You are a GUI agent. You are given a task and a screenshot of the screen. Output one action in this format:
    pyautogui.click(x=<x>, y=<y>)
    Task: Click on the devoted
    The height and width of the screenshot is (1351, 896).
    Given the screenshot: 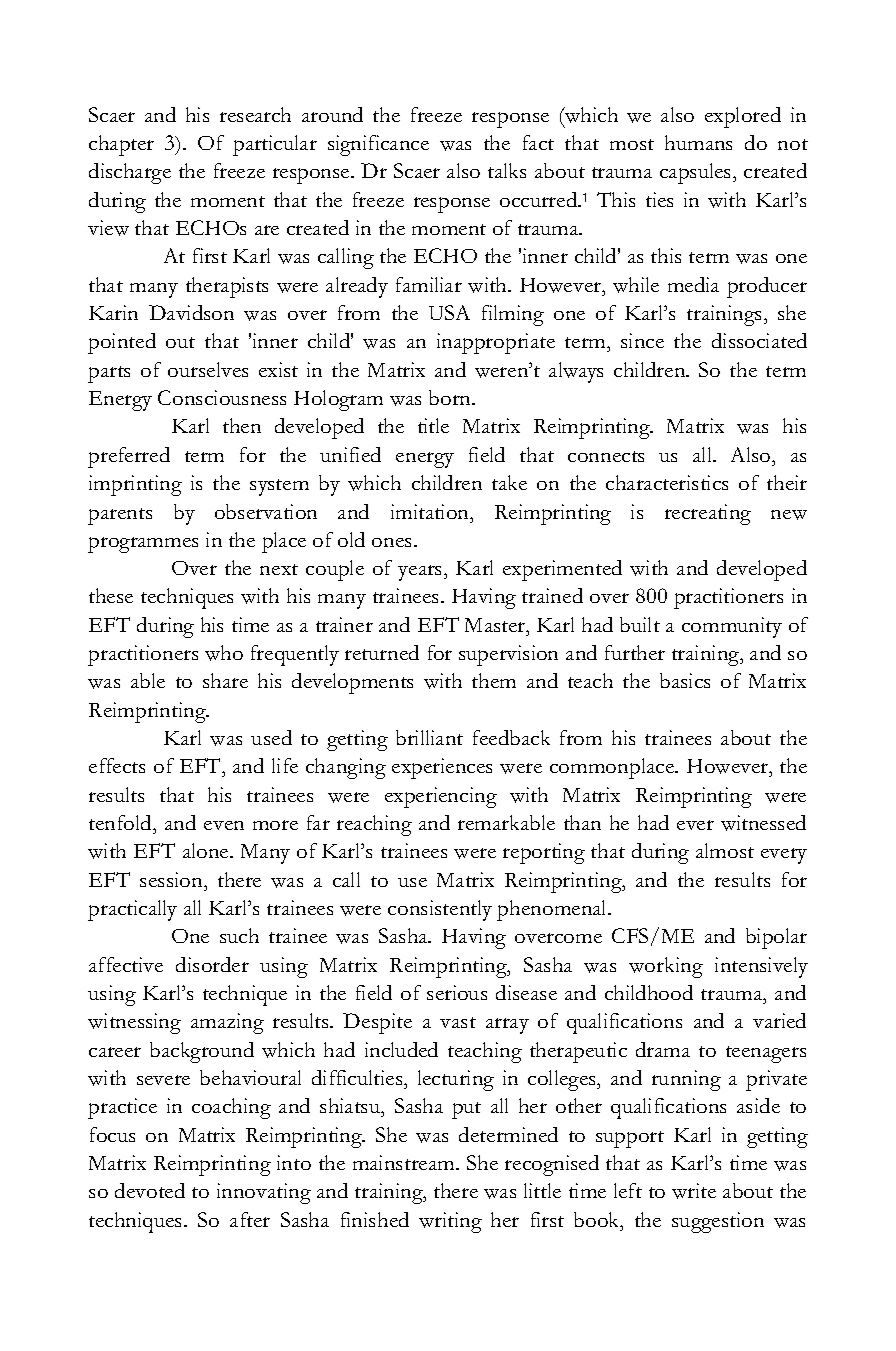 What is the action you would take?
    pyautogui.click(x=150, y=1190)
